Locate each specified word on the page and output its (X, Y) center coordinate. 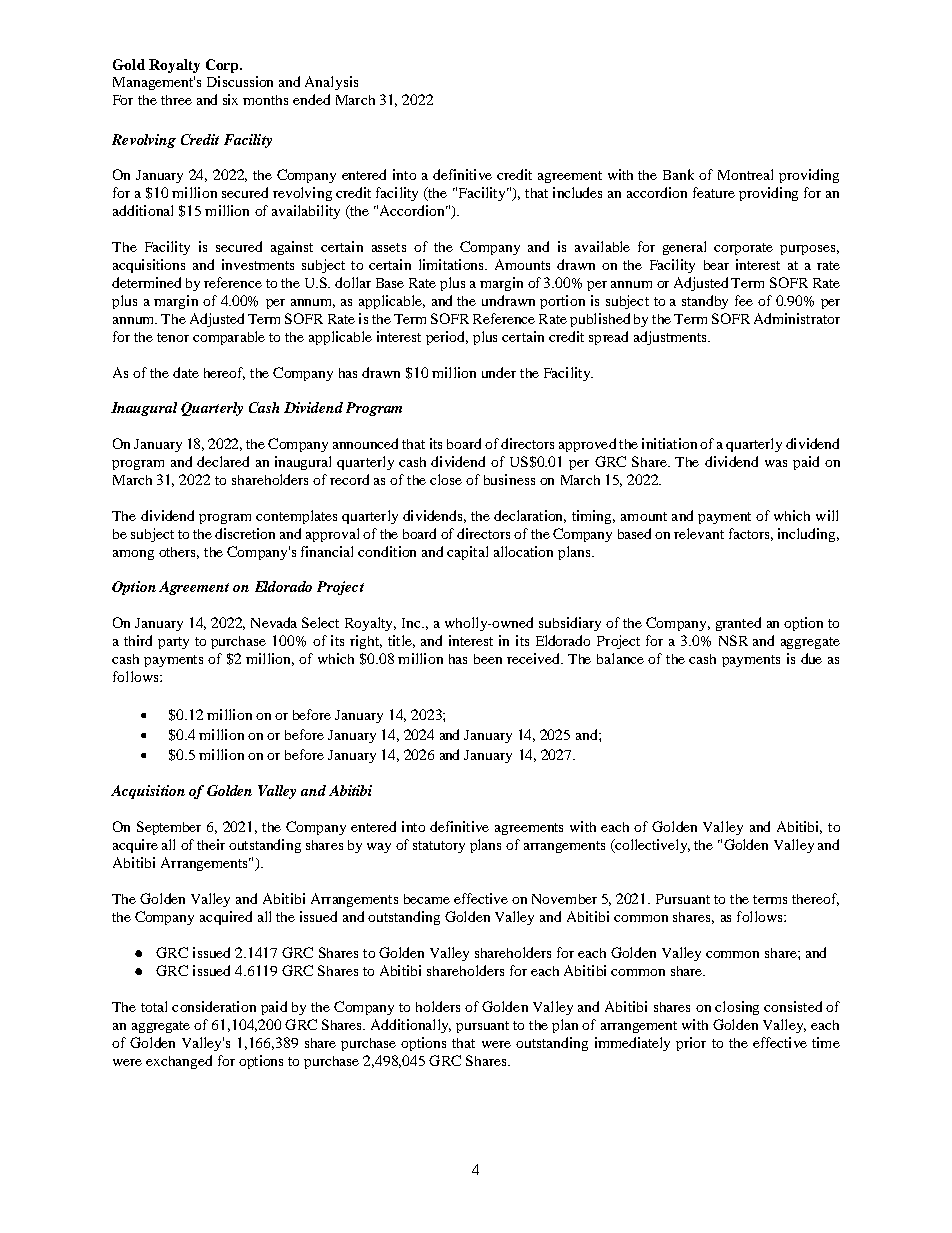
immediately (632, 1044)
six (230, 99)
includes (577, 192)
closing (737, 1008)
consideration (214, 1006)
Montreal (745, 174)
